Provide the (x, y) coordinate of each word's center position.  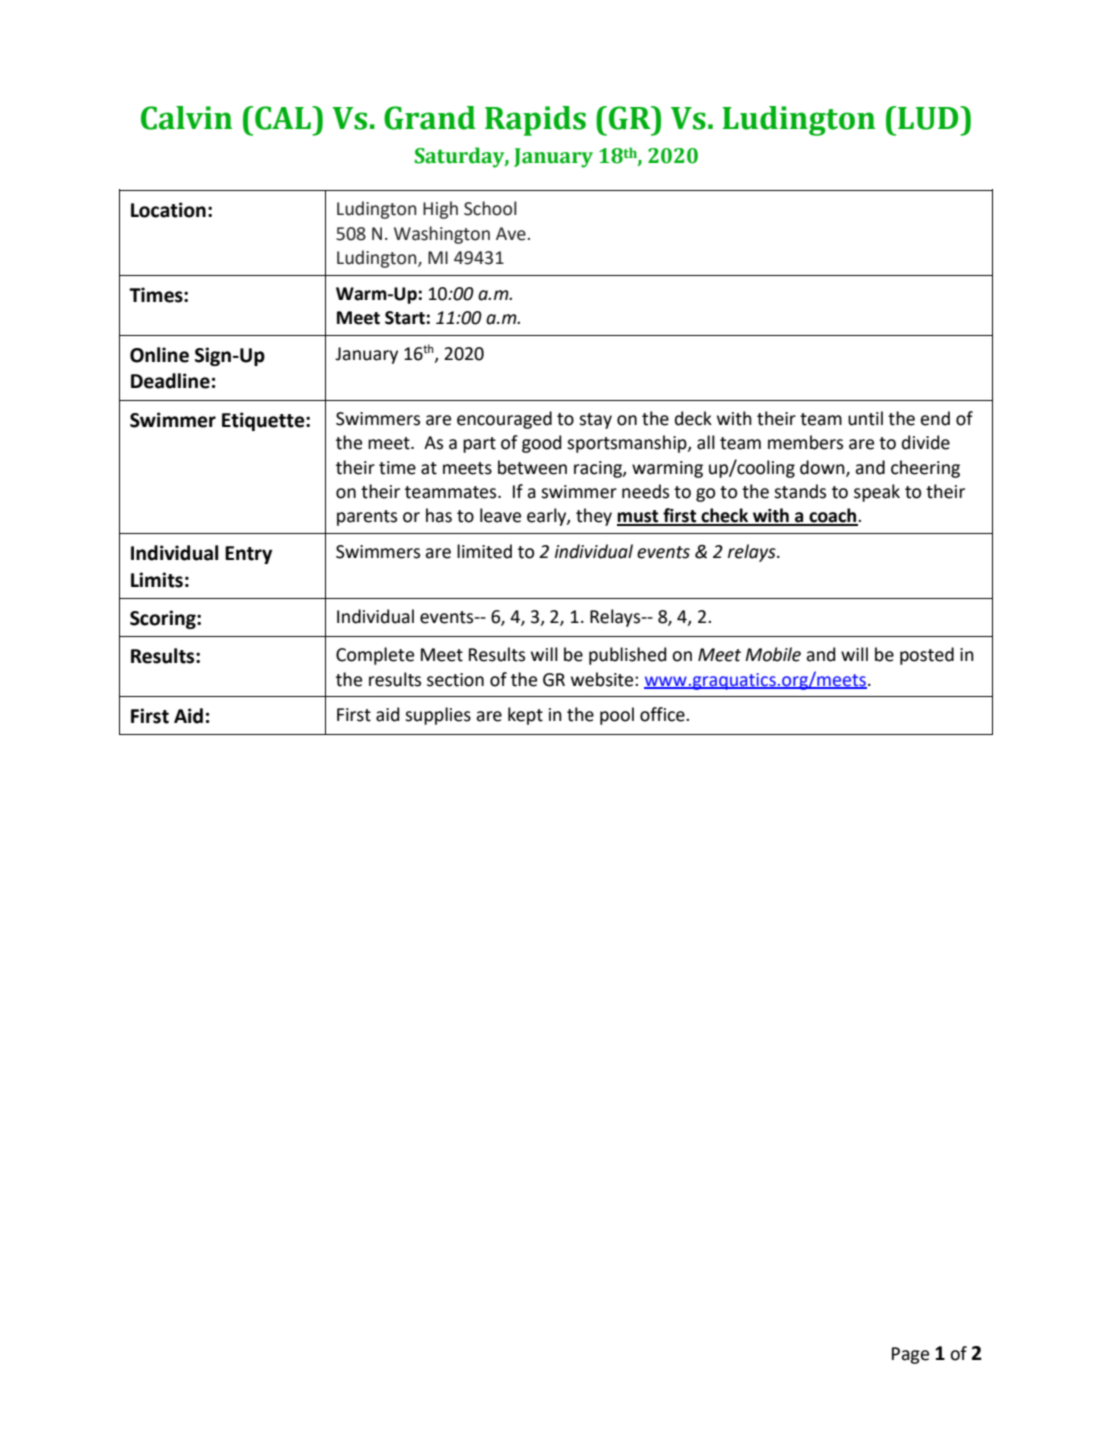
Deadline (170, 381)
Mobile (773, 654)
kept (525, 716)
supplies (438, 716)
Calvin (186, 118)
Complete (375, 656)
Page (910, 1355)
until (865, 418)
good (541, 444)
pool (617, 716)
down (823, 468)
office (663, 714)
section (455, 680)
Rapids (535, 121)
